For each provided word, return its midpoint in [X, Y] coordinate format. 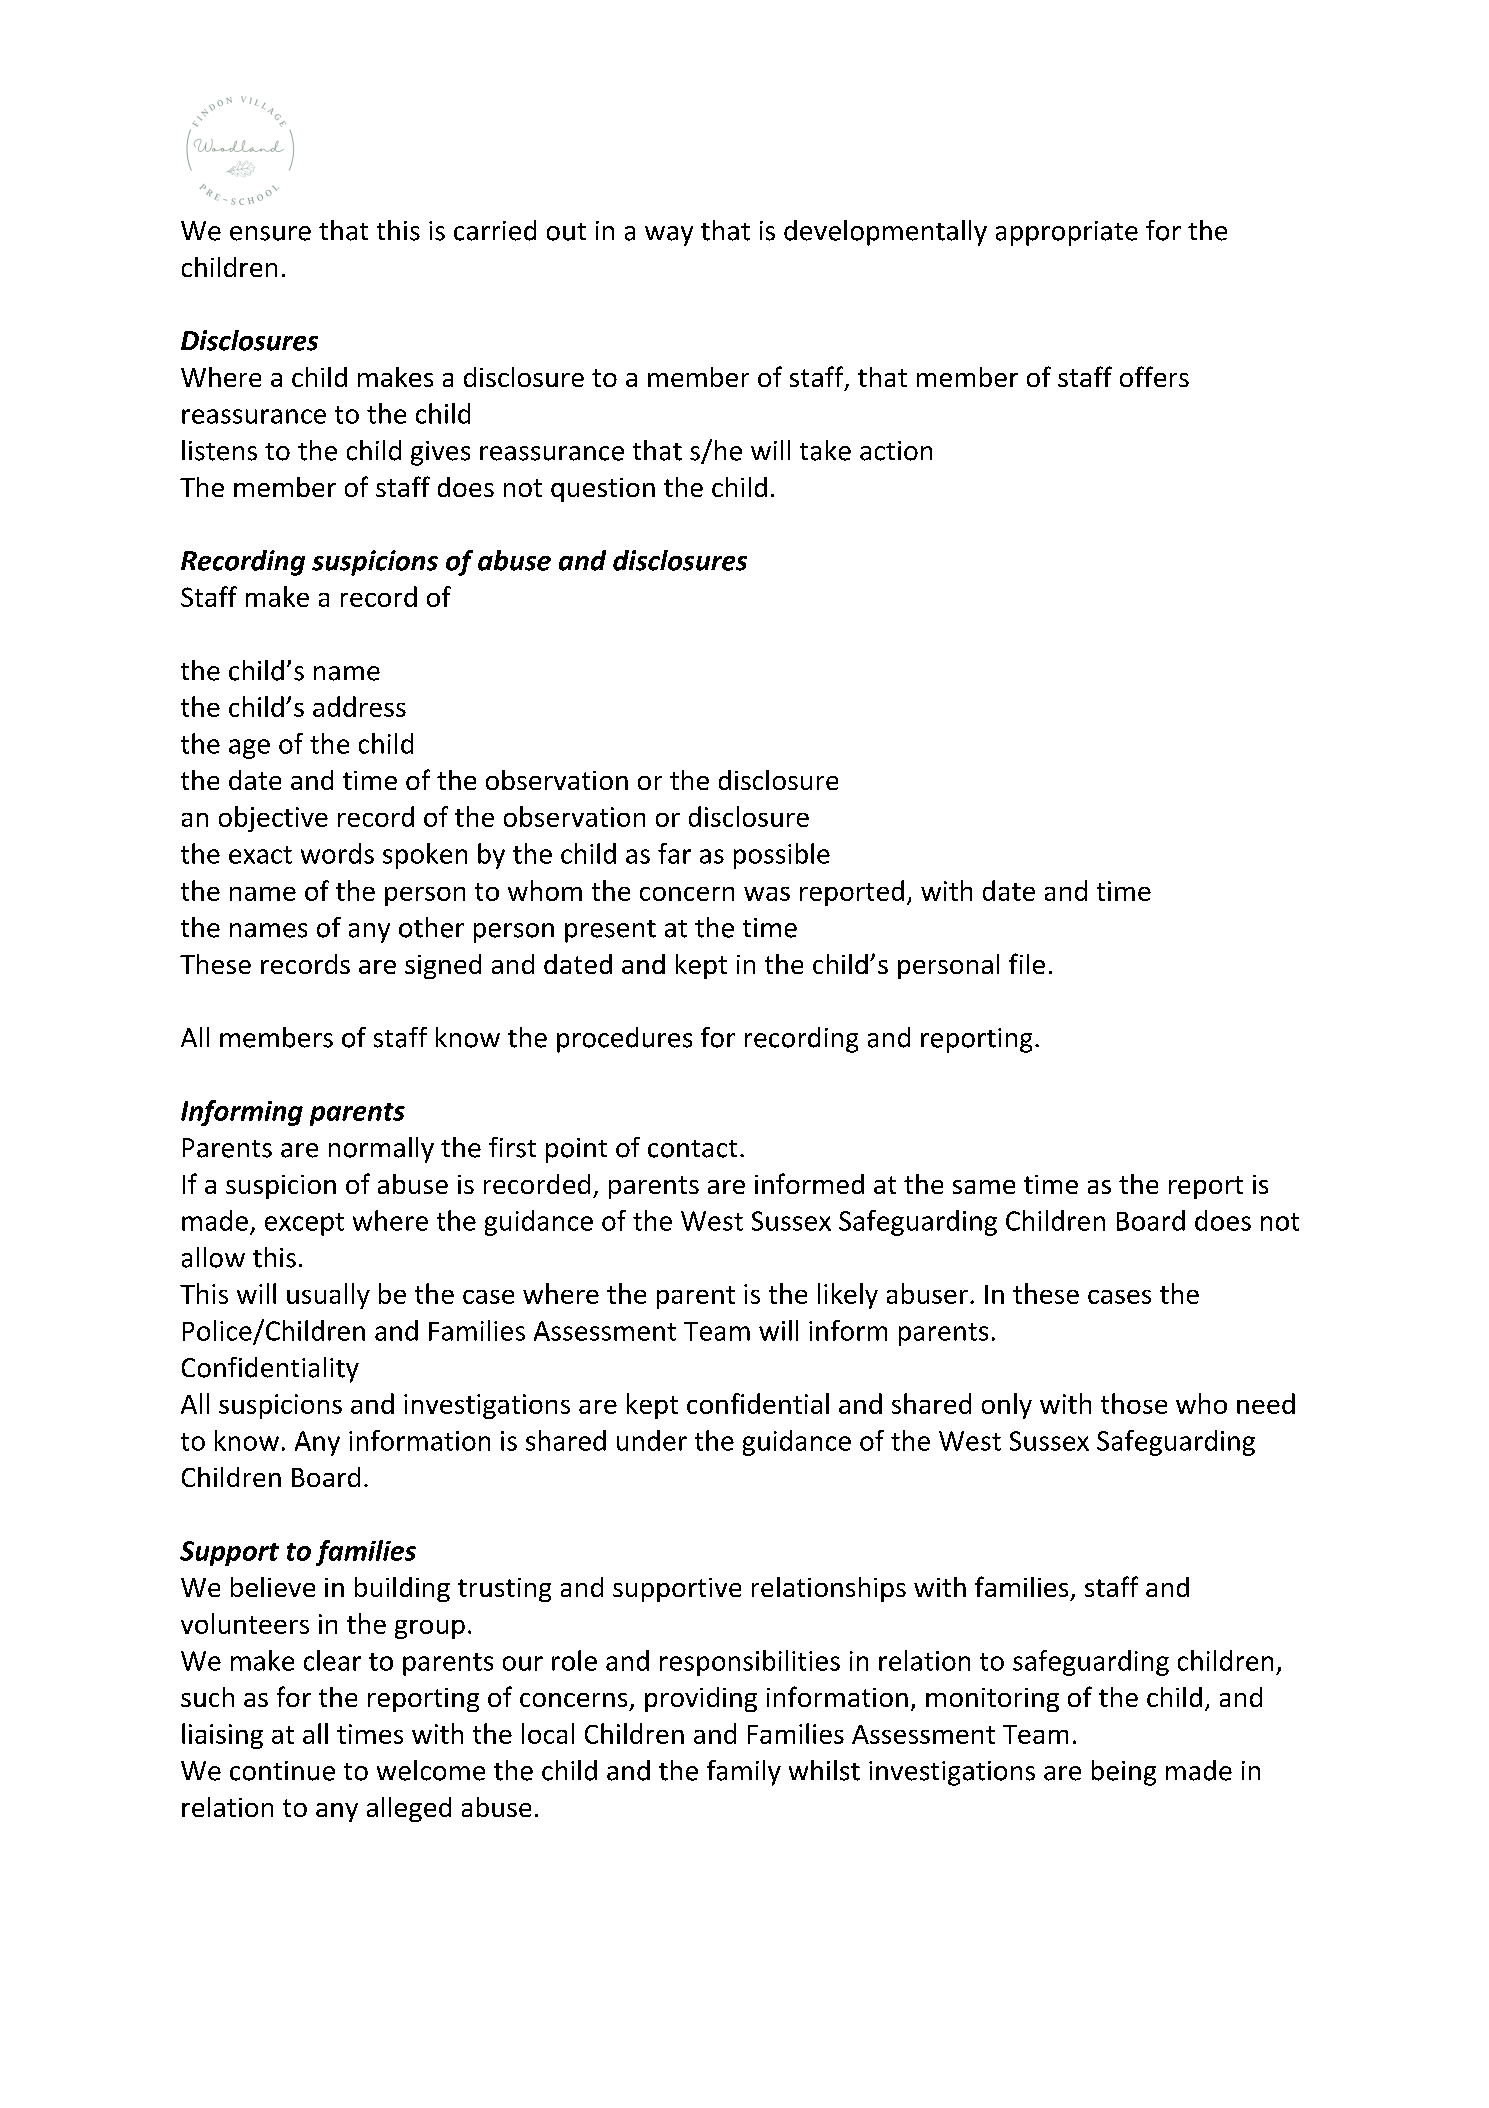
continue [282, 1771]
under [652, 1440]
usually [328, 1296]
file [1027, 963]
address [359, 706]
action [896, 451]
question [603, 490]
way [669, 236]
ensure [270, 233]
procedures [624, 1040]
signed [443, 966]
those [1134, 1403]
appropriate [1067, 233]
